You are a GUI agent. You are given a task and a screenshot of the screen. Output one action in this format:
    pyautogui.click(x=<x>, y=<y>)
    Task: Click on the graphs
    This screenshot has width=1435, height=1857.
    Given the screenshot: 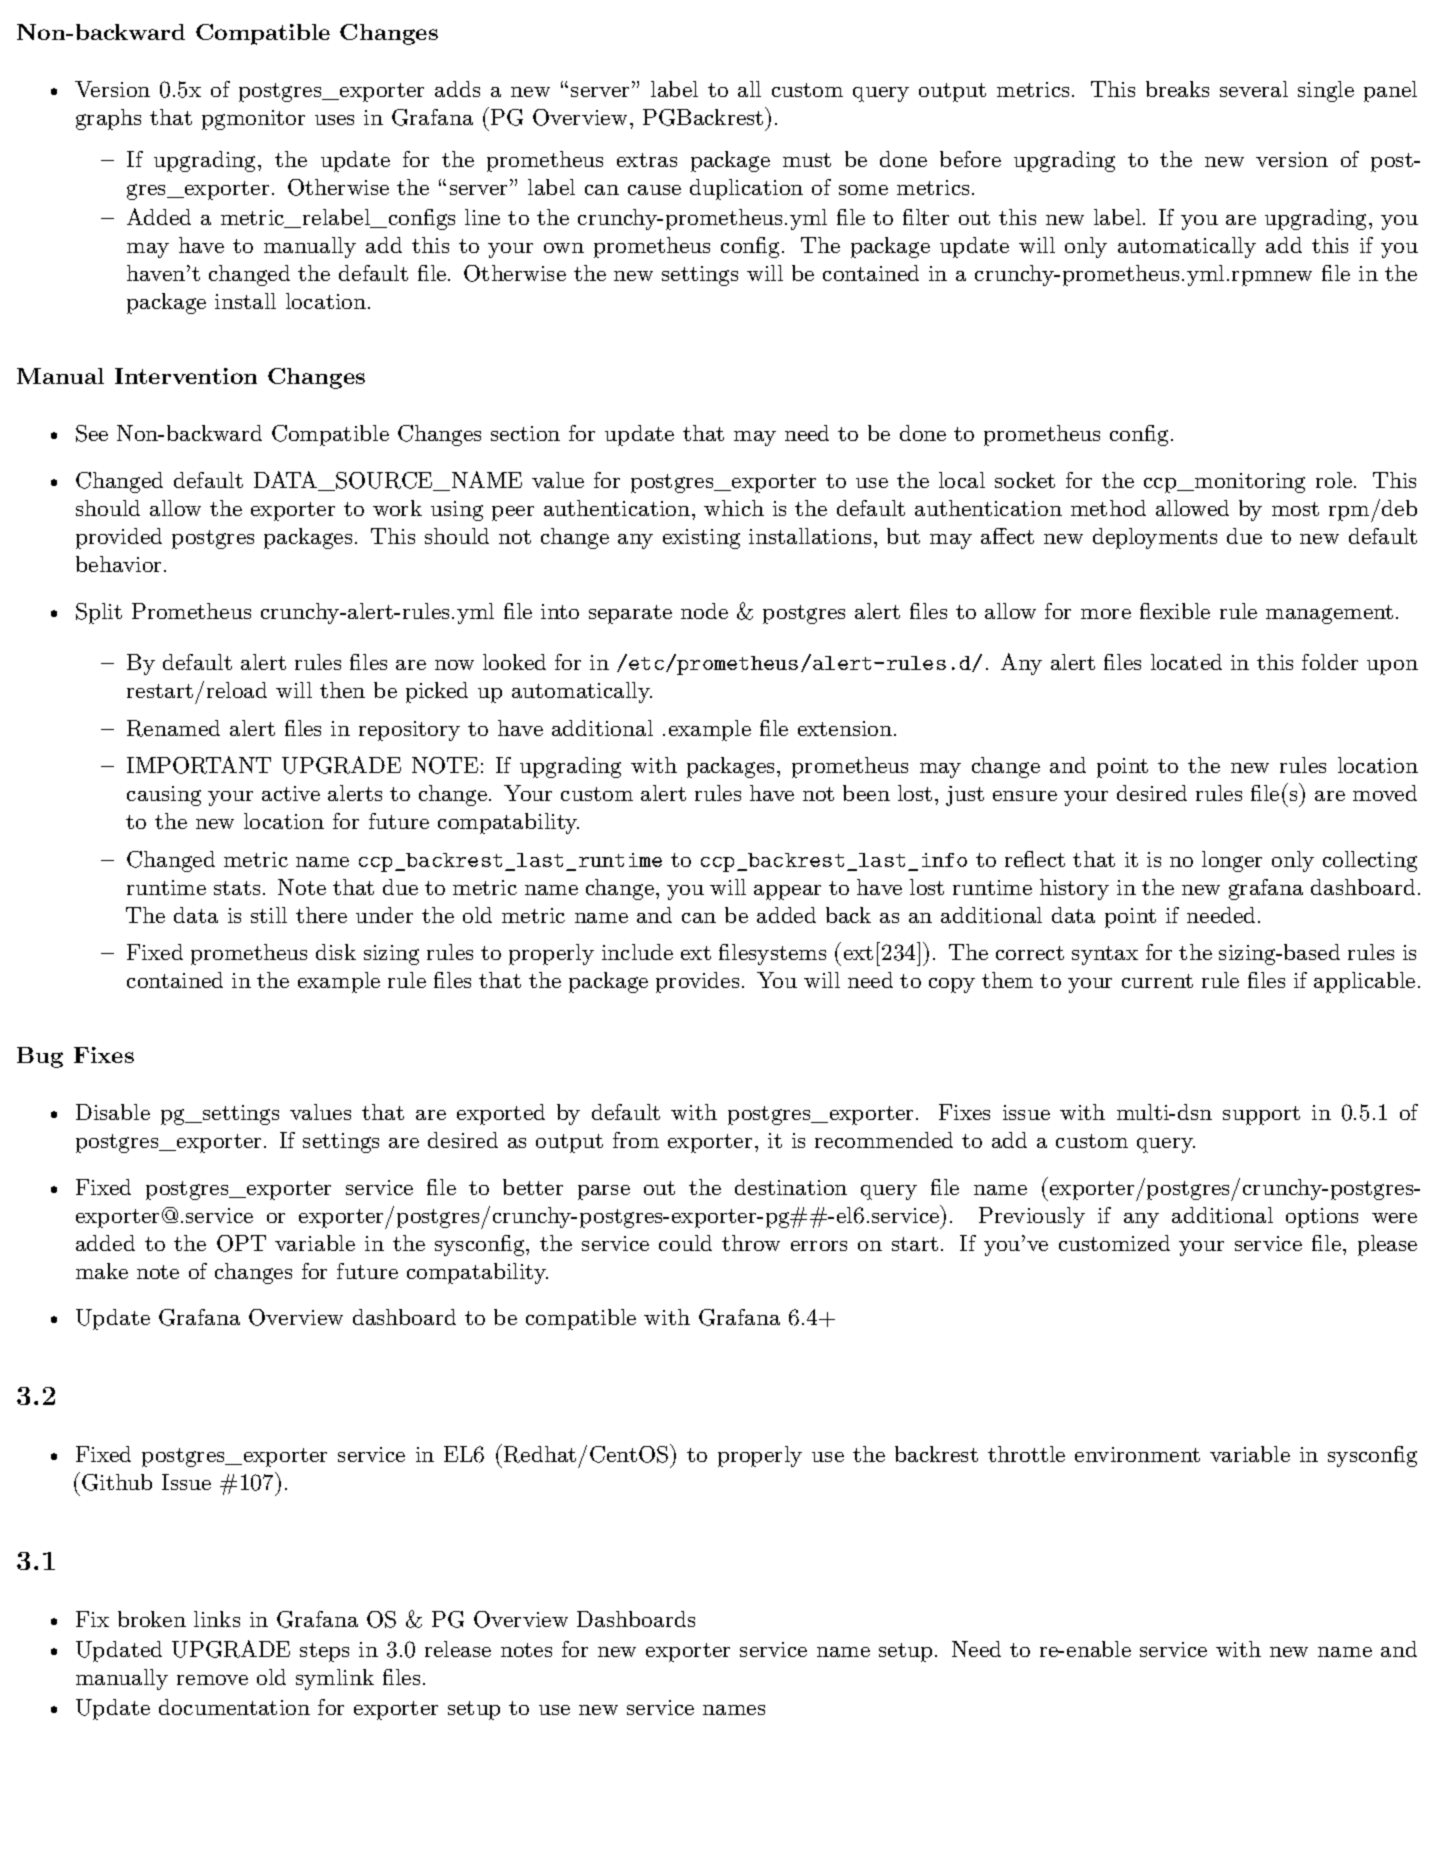 What is the action you would take?
    pyautogui.click(x=108, y=119)
